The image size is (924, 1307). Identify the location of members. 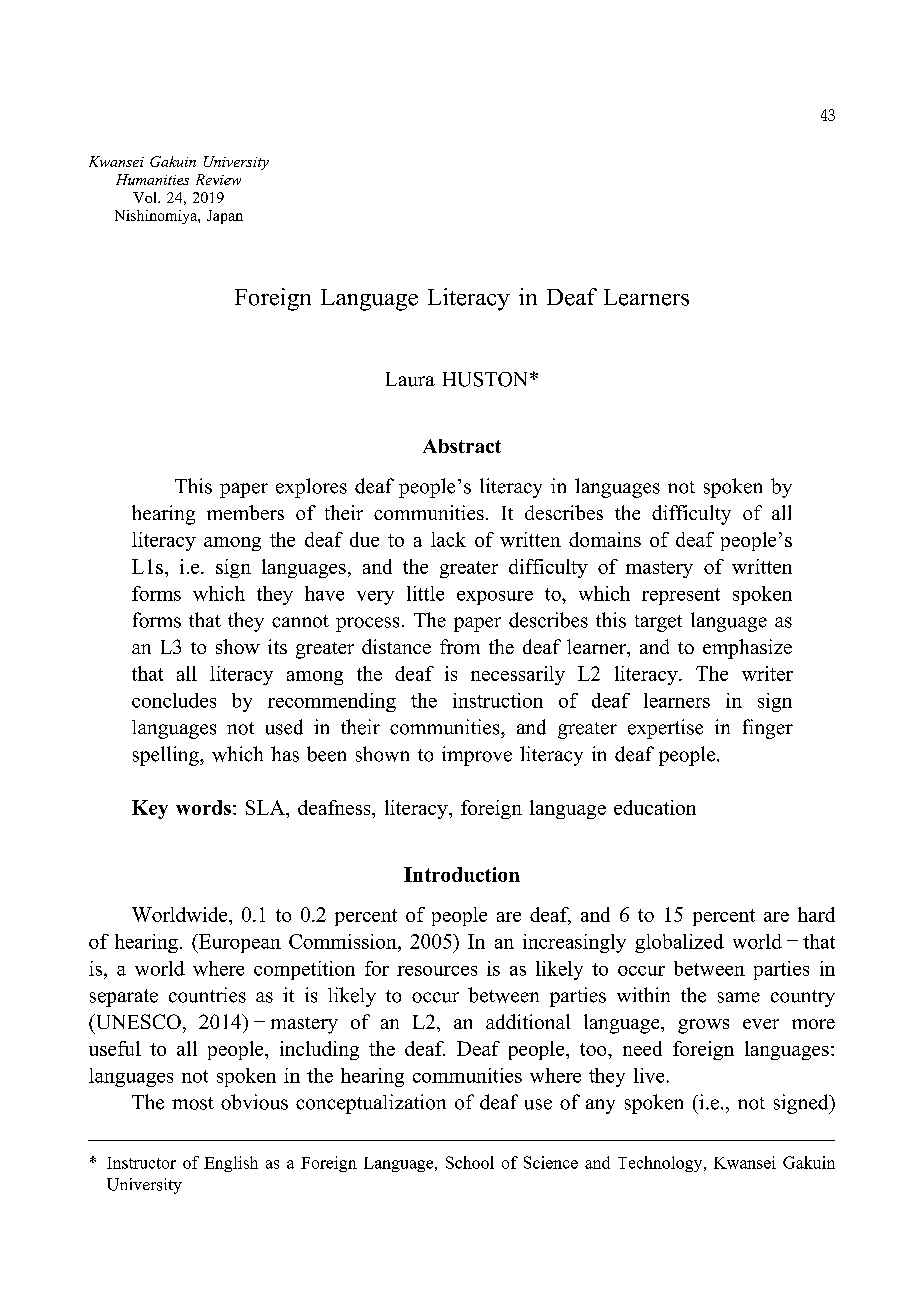
(245, 512).
